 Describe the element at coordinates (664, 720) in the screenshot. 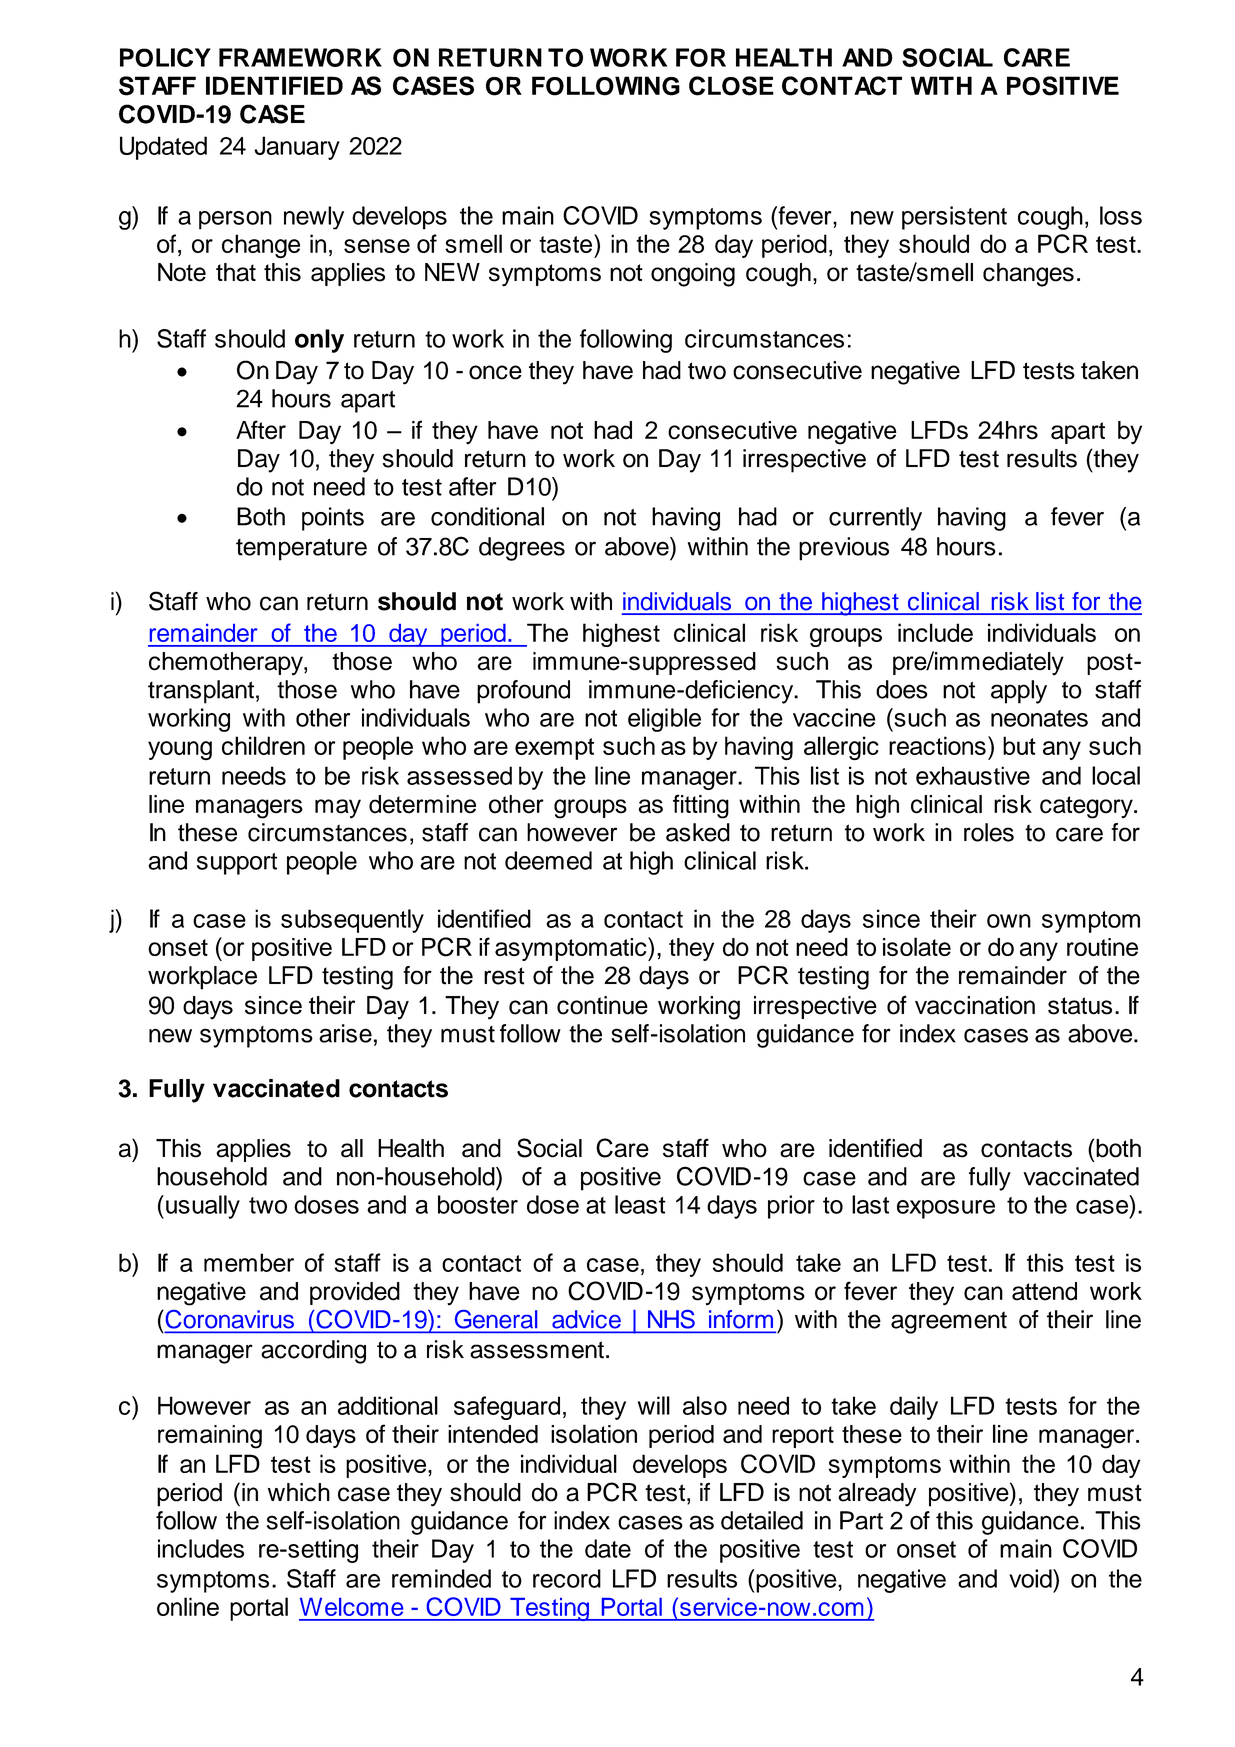

I see `eligible` at that location.
